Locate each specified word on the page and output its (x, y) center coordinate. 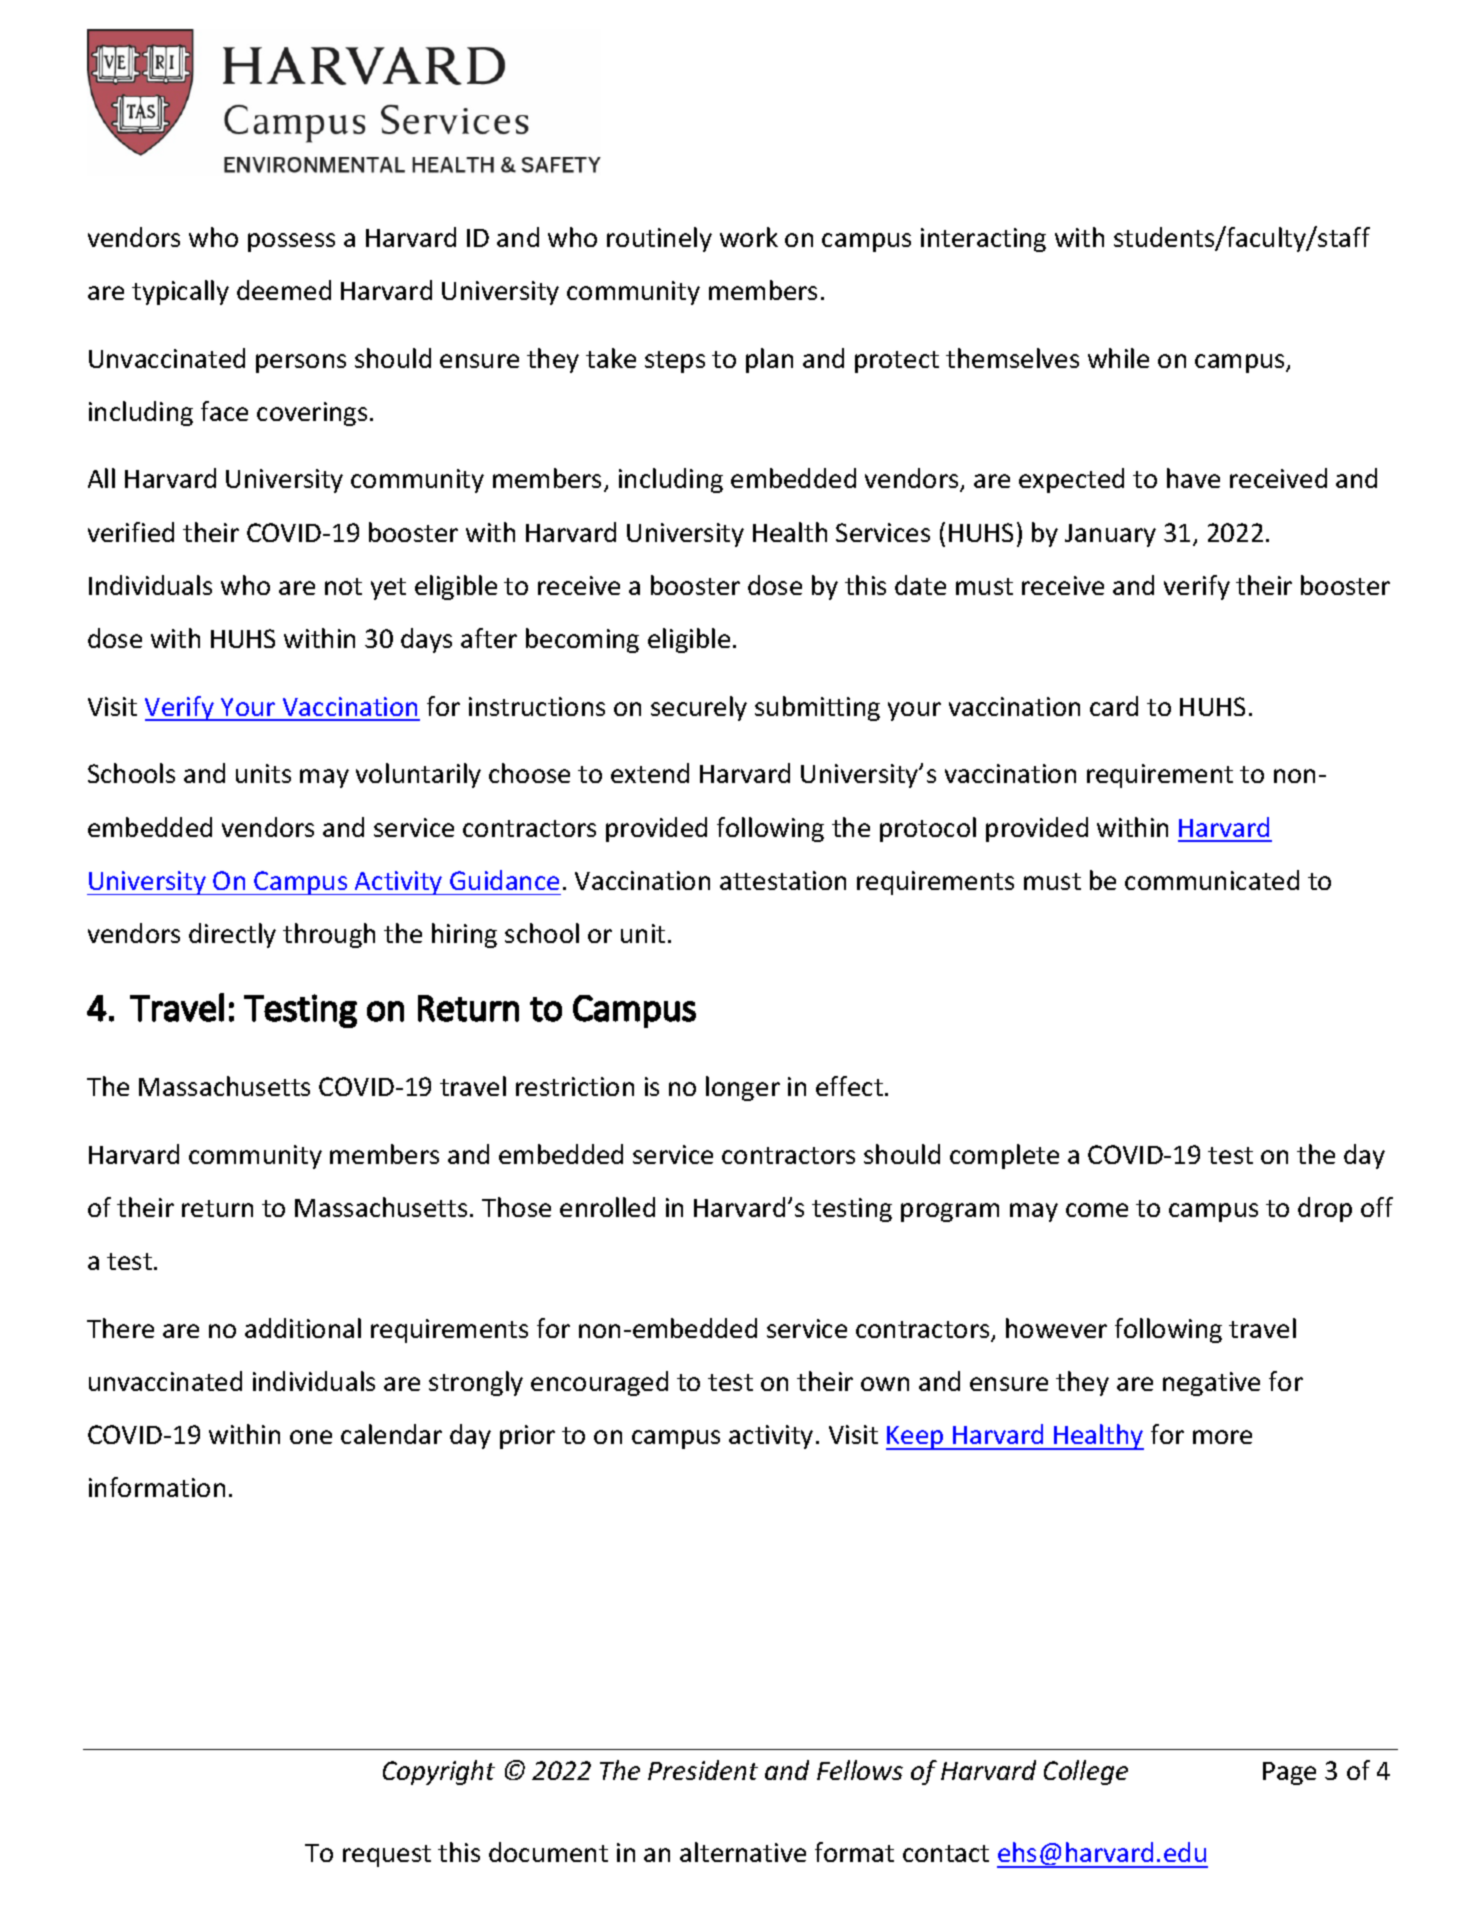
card (1114, 706)
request (387, 1856)
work (749, 237)
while (1118, 358)
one (311, 1437)
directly (232, 935)
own (885, 1384)
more (1222, 1437)
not (343, 586)
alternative (743, 1852)
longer (743, 1088)
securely (699, 708)
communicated (1212, 880)
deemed (284, 290)
